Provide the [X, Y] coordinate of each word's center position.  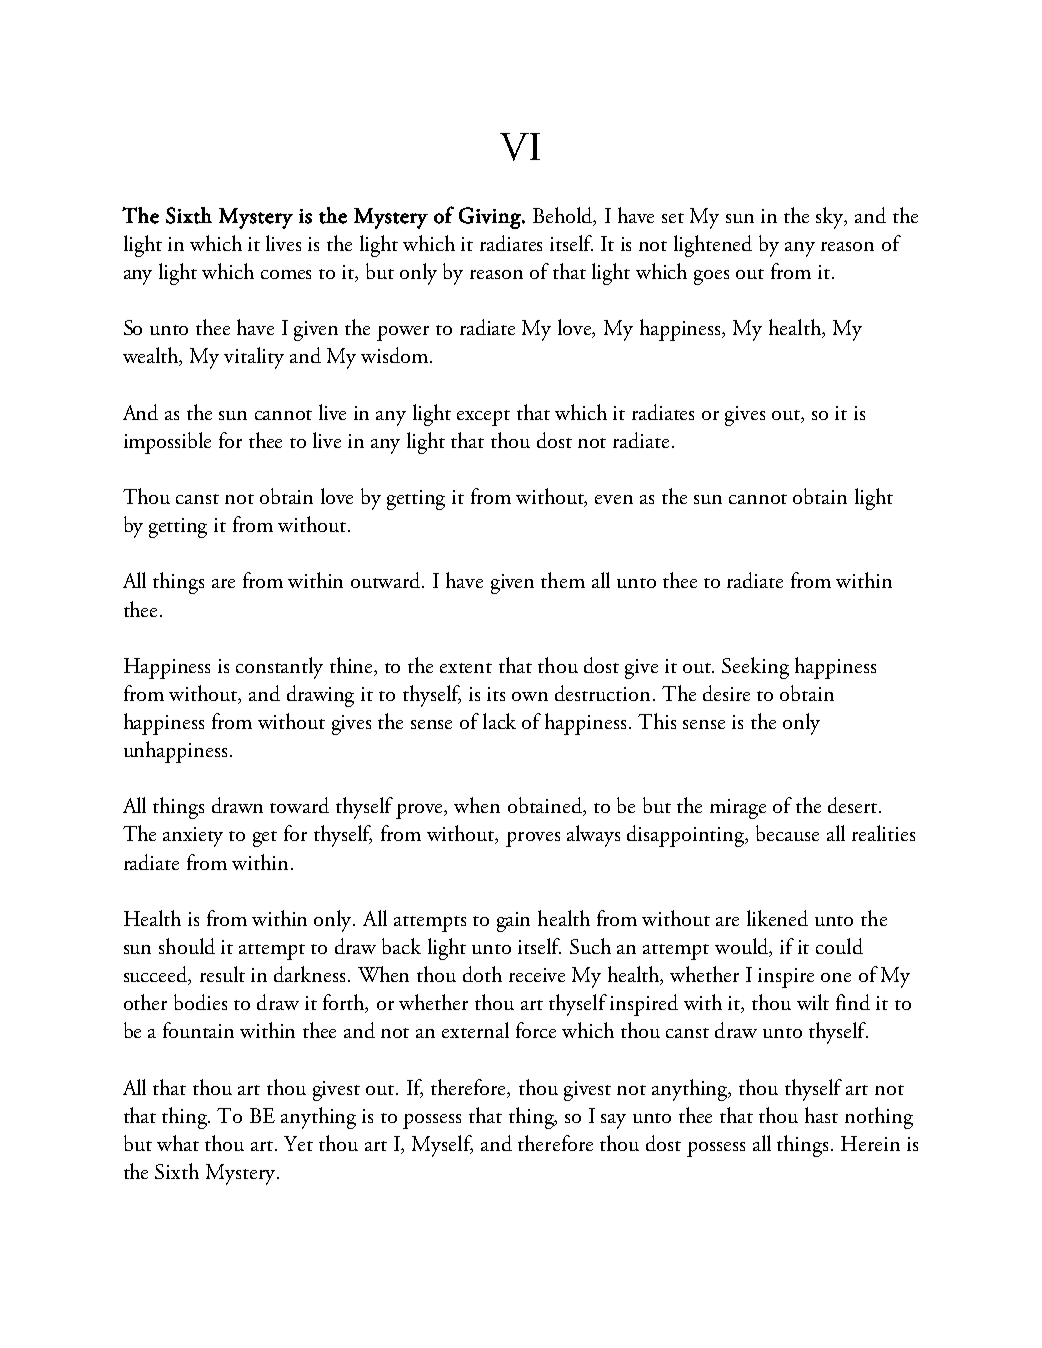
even [614, 499]
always [593, 836]
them [563, 580]
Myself [442, 1146]
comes [286, 274]
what [178, 1143]
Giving [491, 218]
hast [821, 1115]
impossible [167, 443]
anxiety [193, 837]
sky [831, 218]
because [787, 833]
